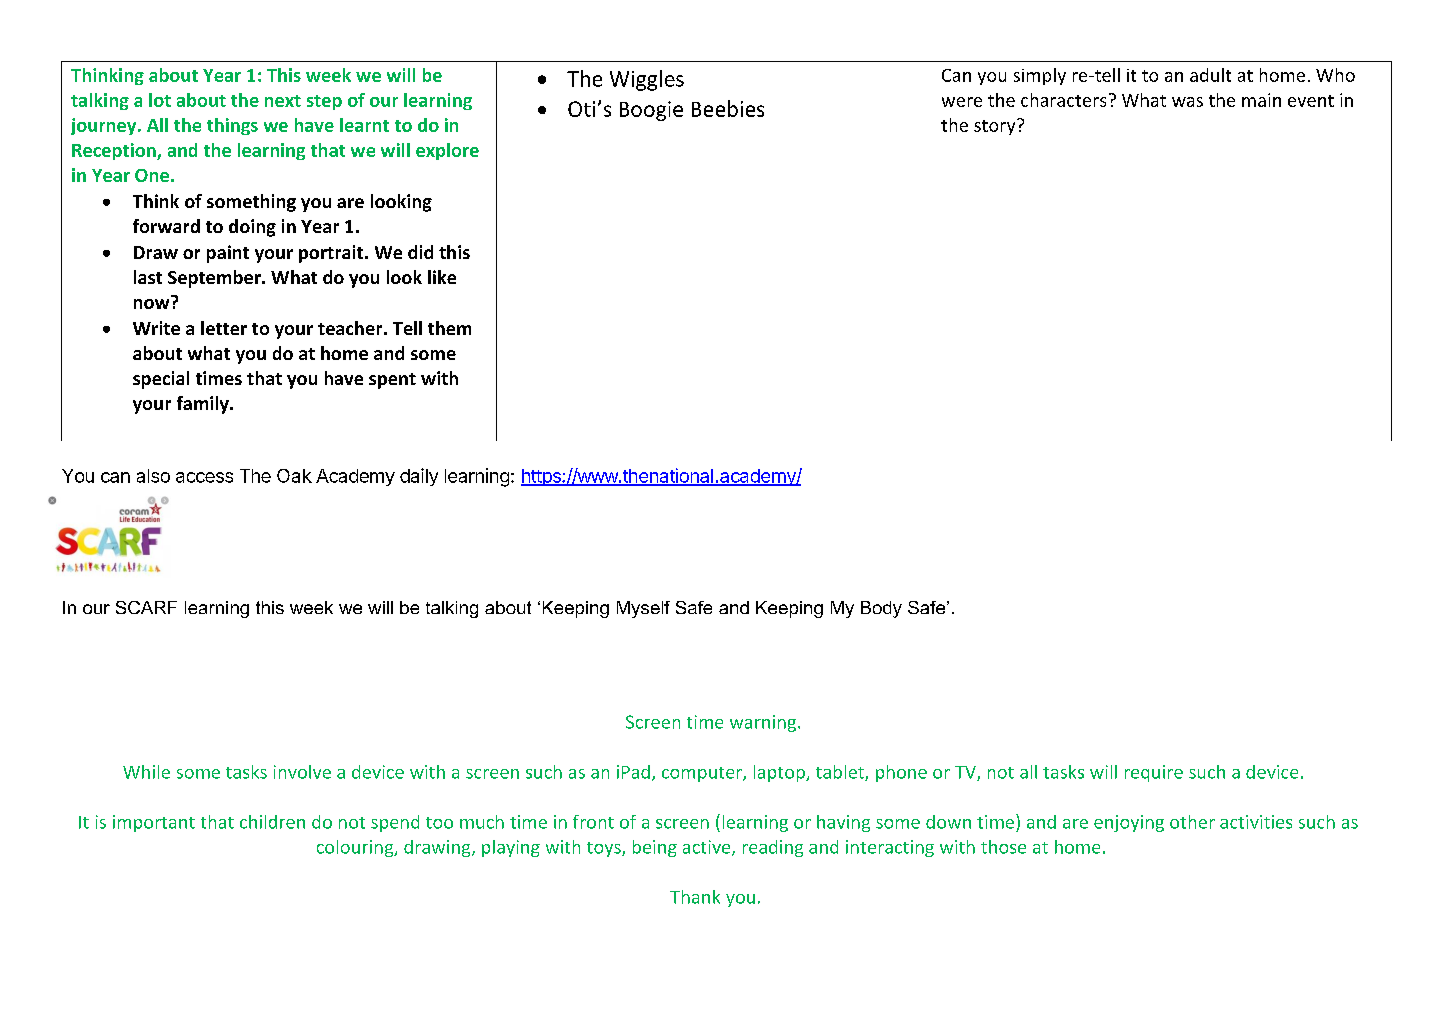 The image size is (1436, 1016). What do you see at coordinates (764, 723) in the image?
I see `warning` at bounding box center [764, 723].
